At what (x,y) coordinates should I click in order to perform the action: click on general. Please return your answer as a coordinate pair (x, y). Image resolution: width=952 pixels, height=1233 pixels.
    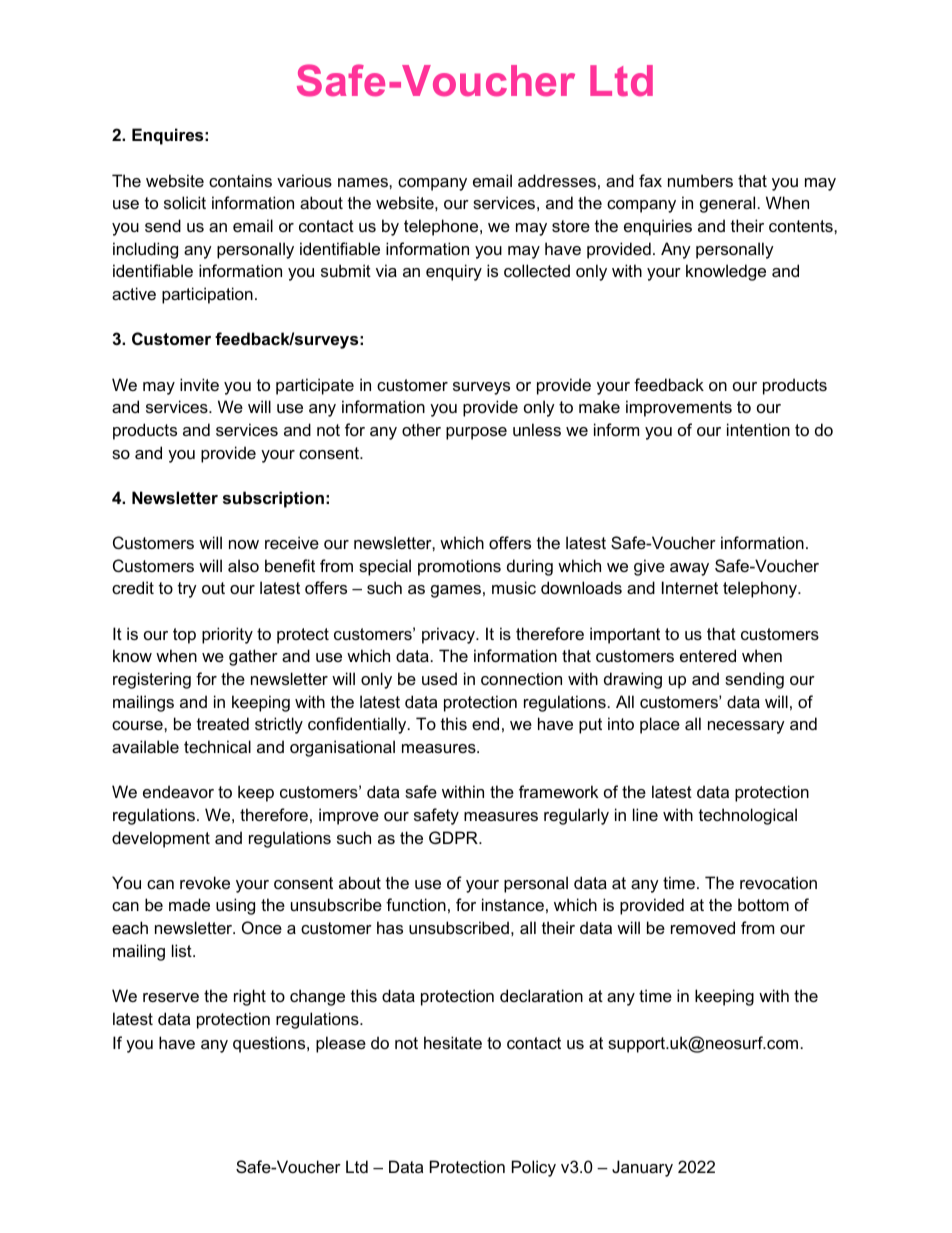
    Looking at the image, I should click on (727, 204).
